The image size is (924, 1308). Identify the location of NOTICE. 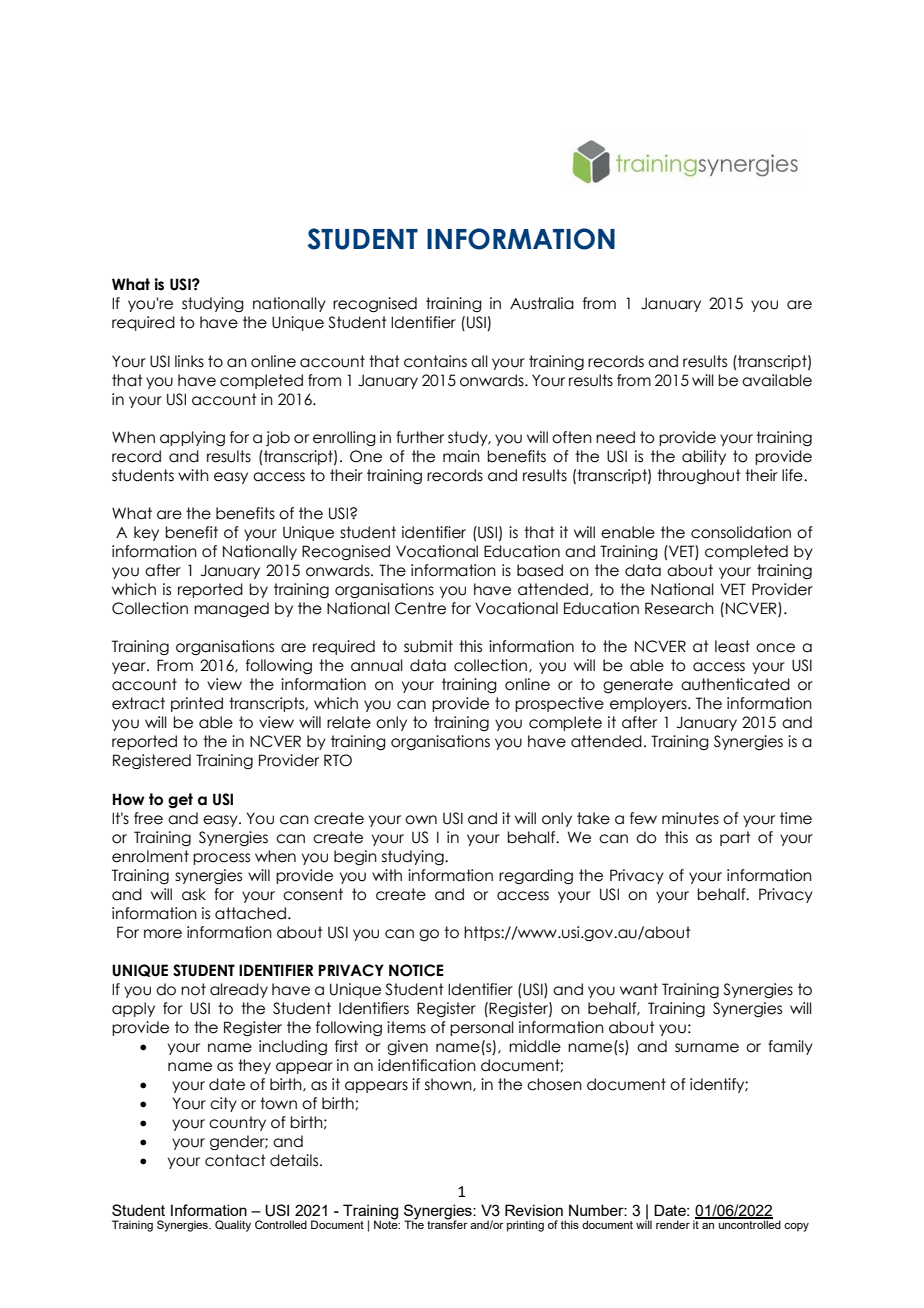
(416, 970).
